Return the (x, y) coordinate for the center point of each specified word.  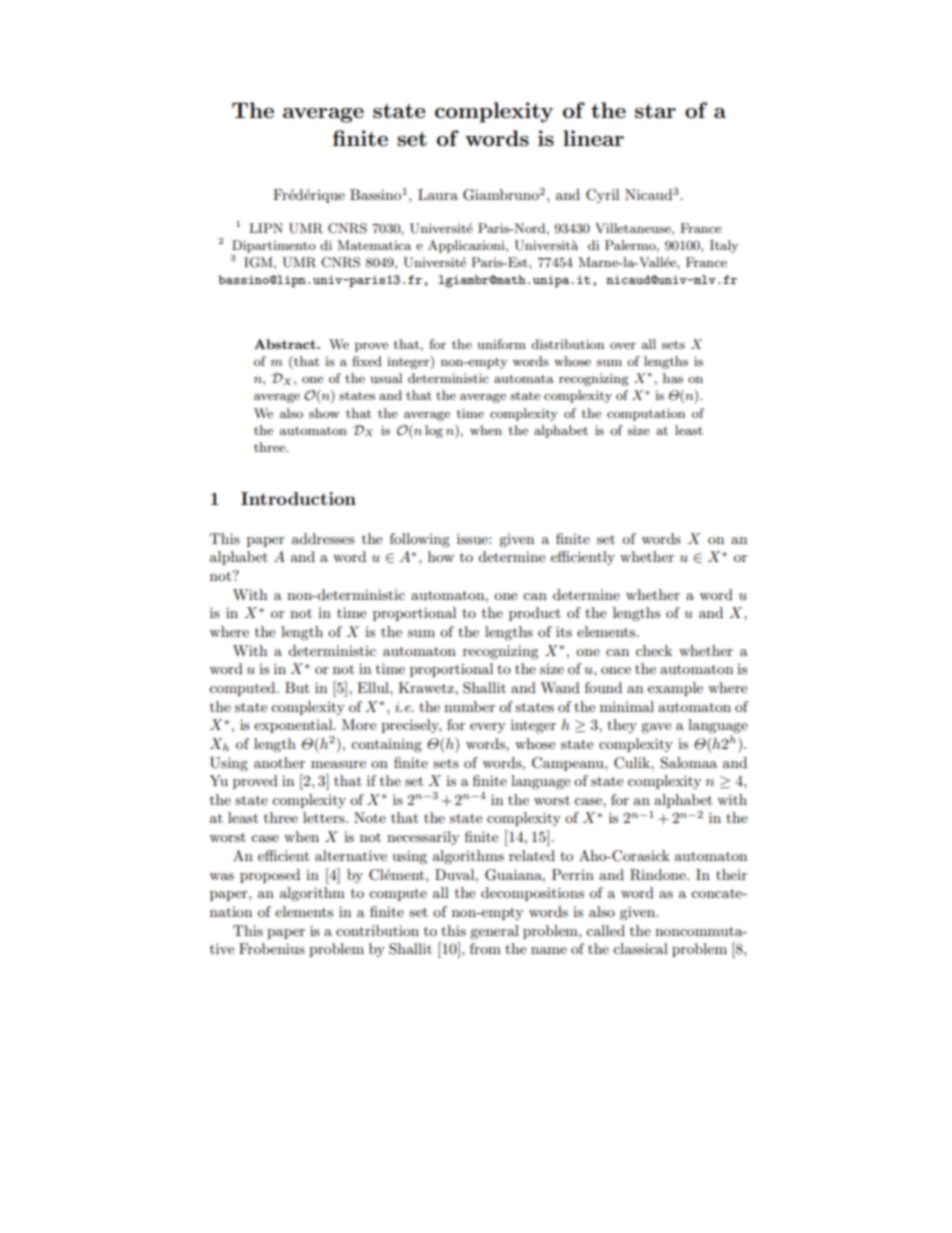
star (655, 111)
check (654, 650)
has (673, 378)
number (469, 706)
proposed (270, 876)
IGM (259, 262)
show (324, 413)
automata (524, 378)
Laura (438, 194)
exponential (294, 726)
